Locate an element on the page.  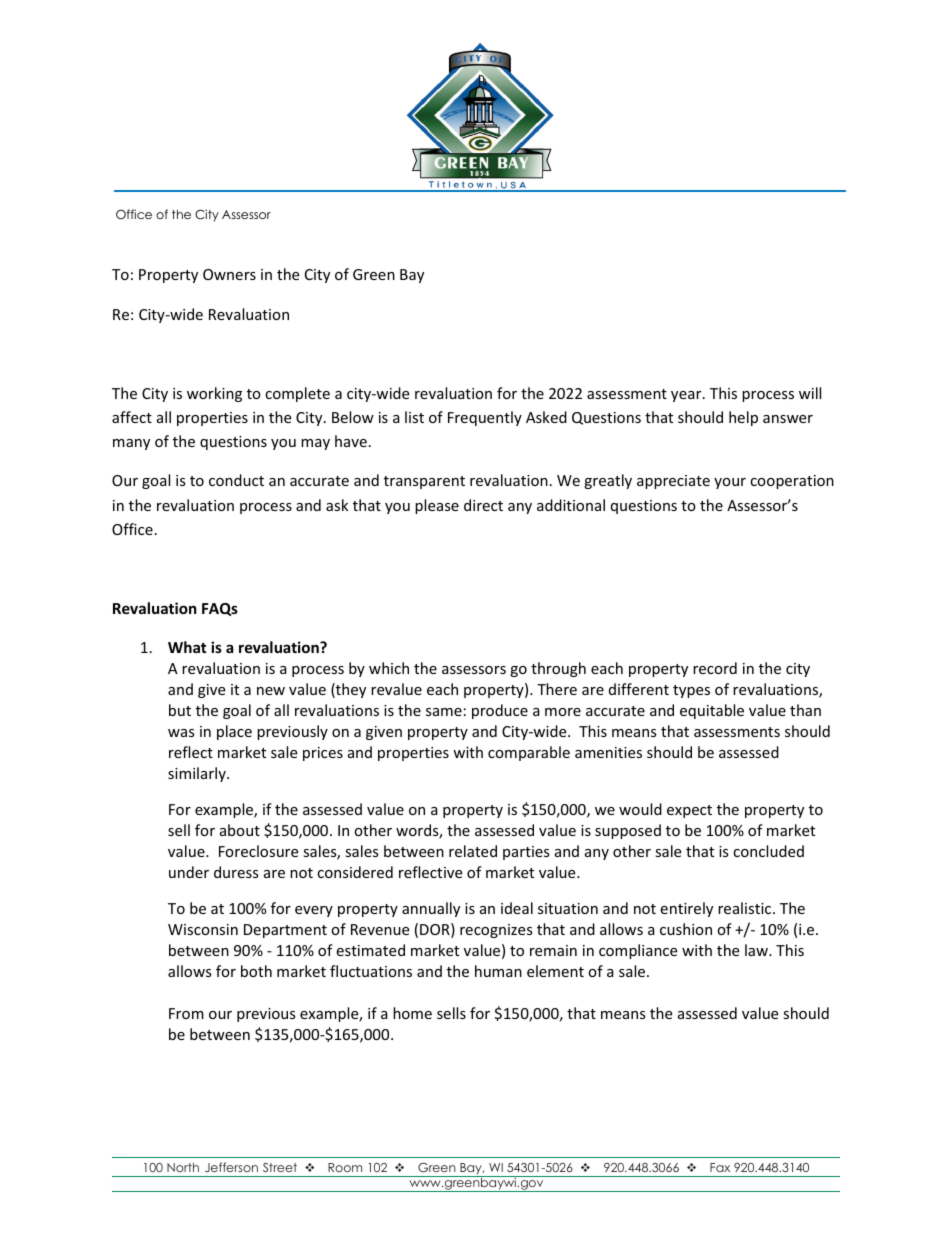
place is located at coordinates (234, 732).
